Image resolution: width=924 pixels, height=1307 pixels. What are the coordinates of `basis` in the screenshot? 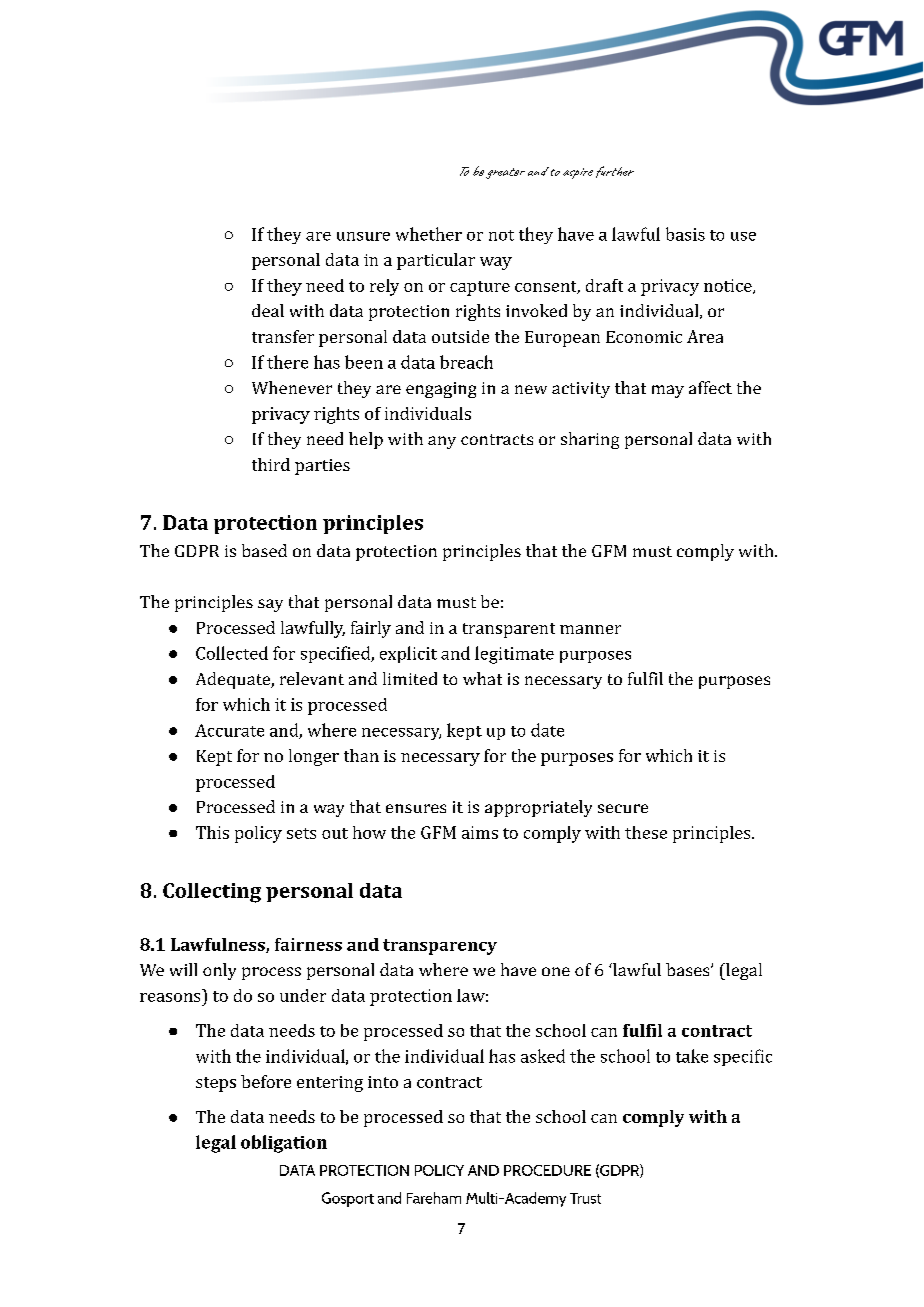 It's located at (685, 234).
